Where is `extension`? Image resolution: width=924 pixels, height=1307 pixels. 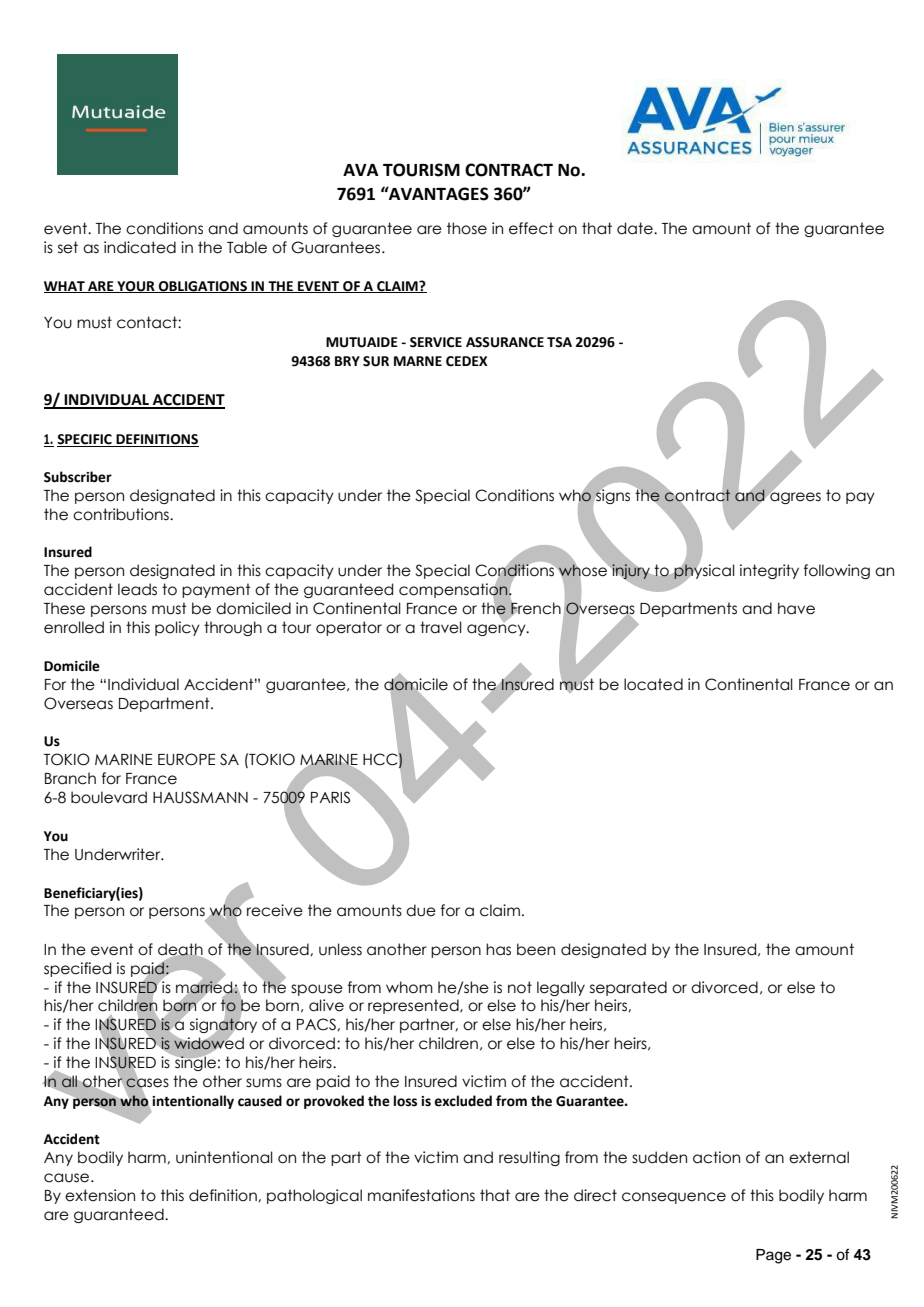
extension is located at coordinates (100, 1195).
